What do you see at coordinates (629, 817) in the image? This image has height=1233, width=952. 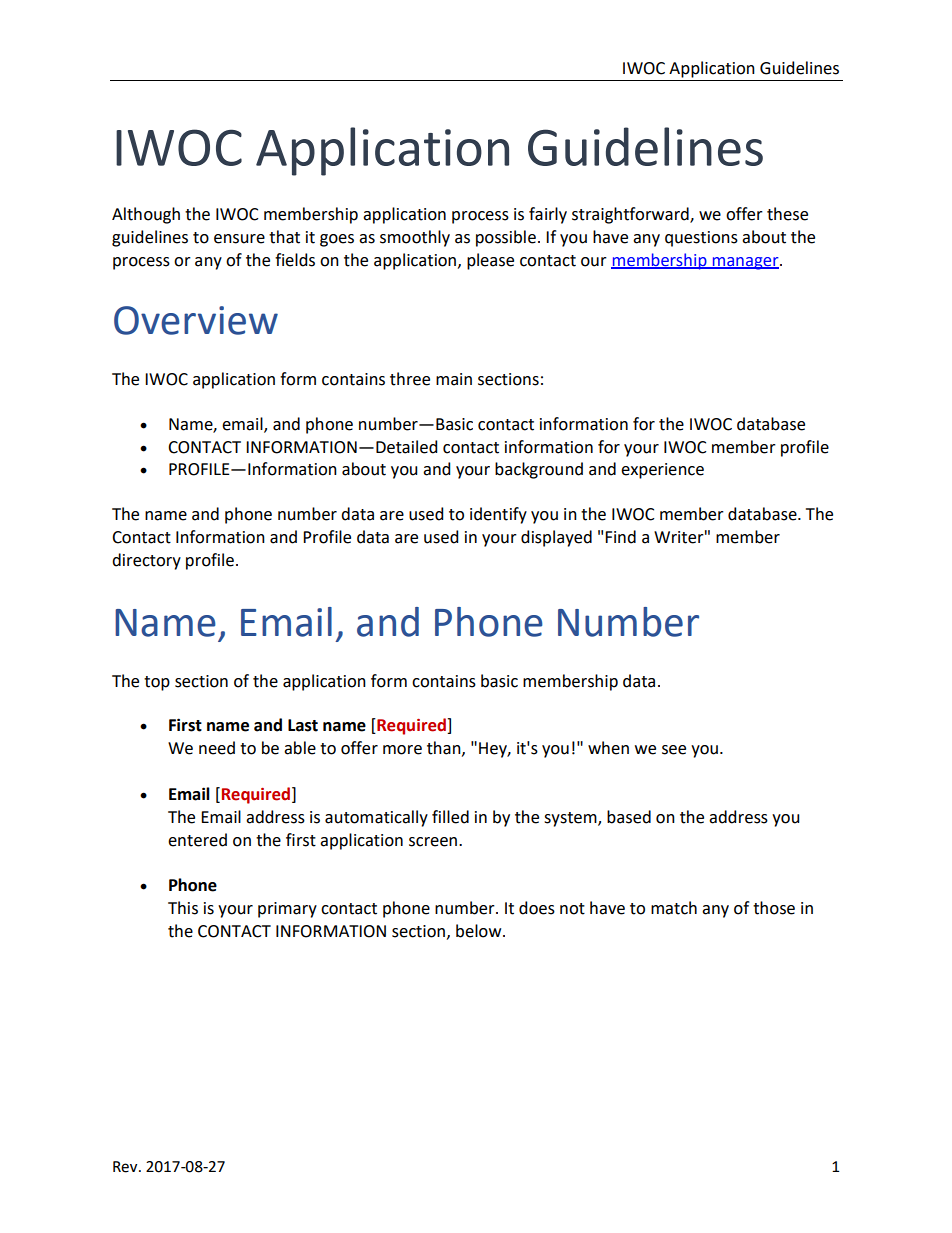 I see `based` at bounding box center [629, 817].
